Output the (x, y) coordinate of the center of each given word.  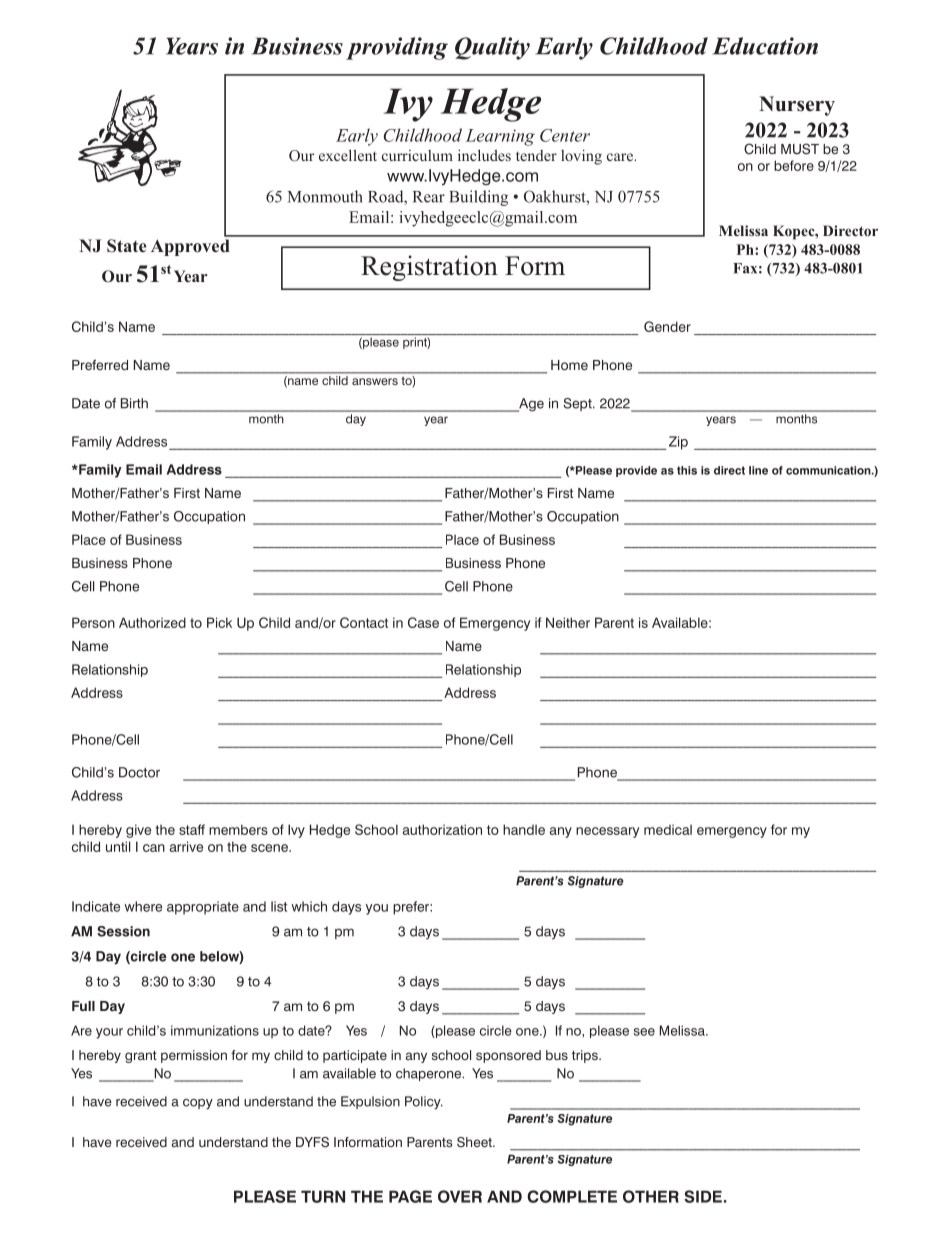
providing (397, 48)
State (127, 246)
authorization (442, 829)
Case (423, 622)
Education (765, 46)
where (143, 906)
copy (198, 1104)
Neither (568, 622)
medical (668, 829)
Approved (190, 247)
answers (375, 381)
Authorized (152, 622)
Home (569, 365)
